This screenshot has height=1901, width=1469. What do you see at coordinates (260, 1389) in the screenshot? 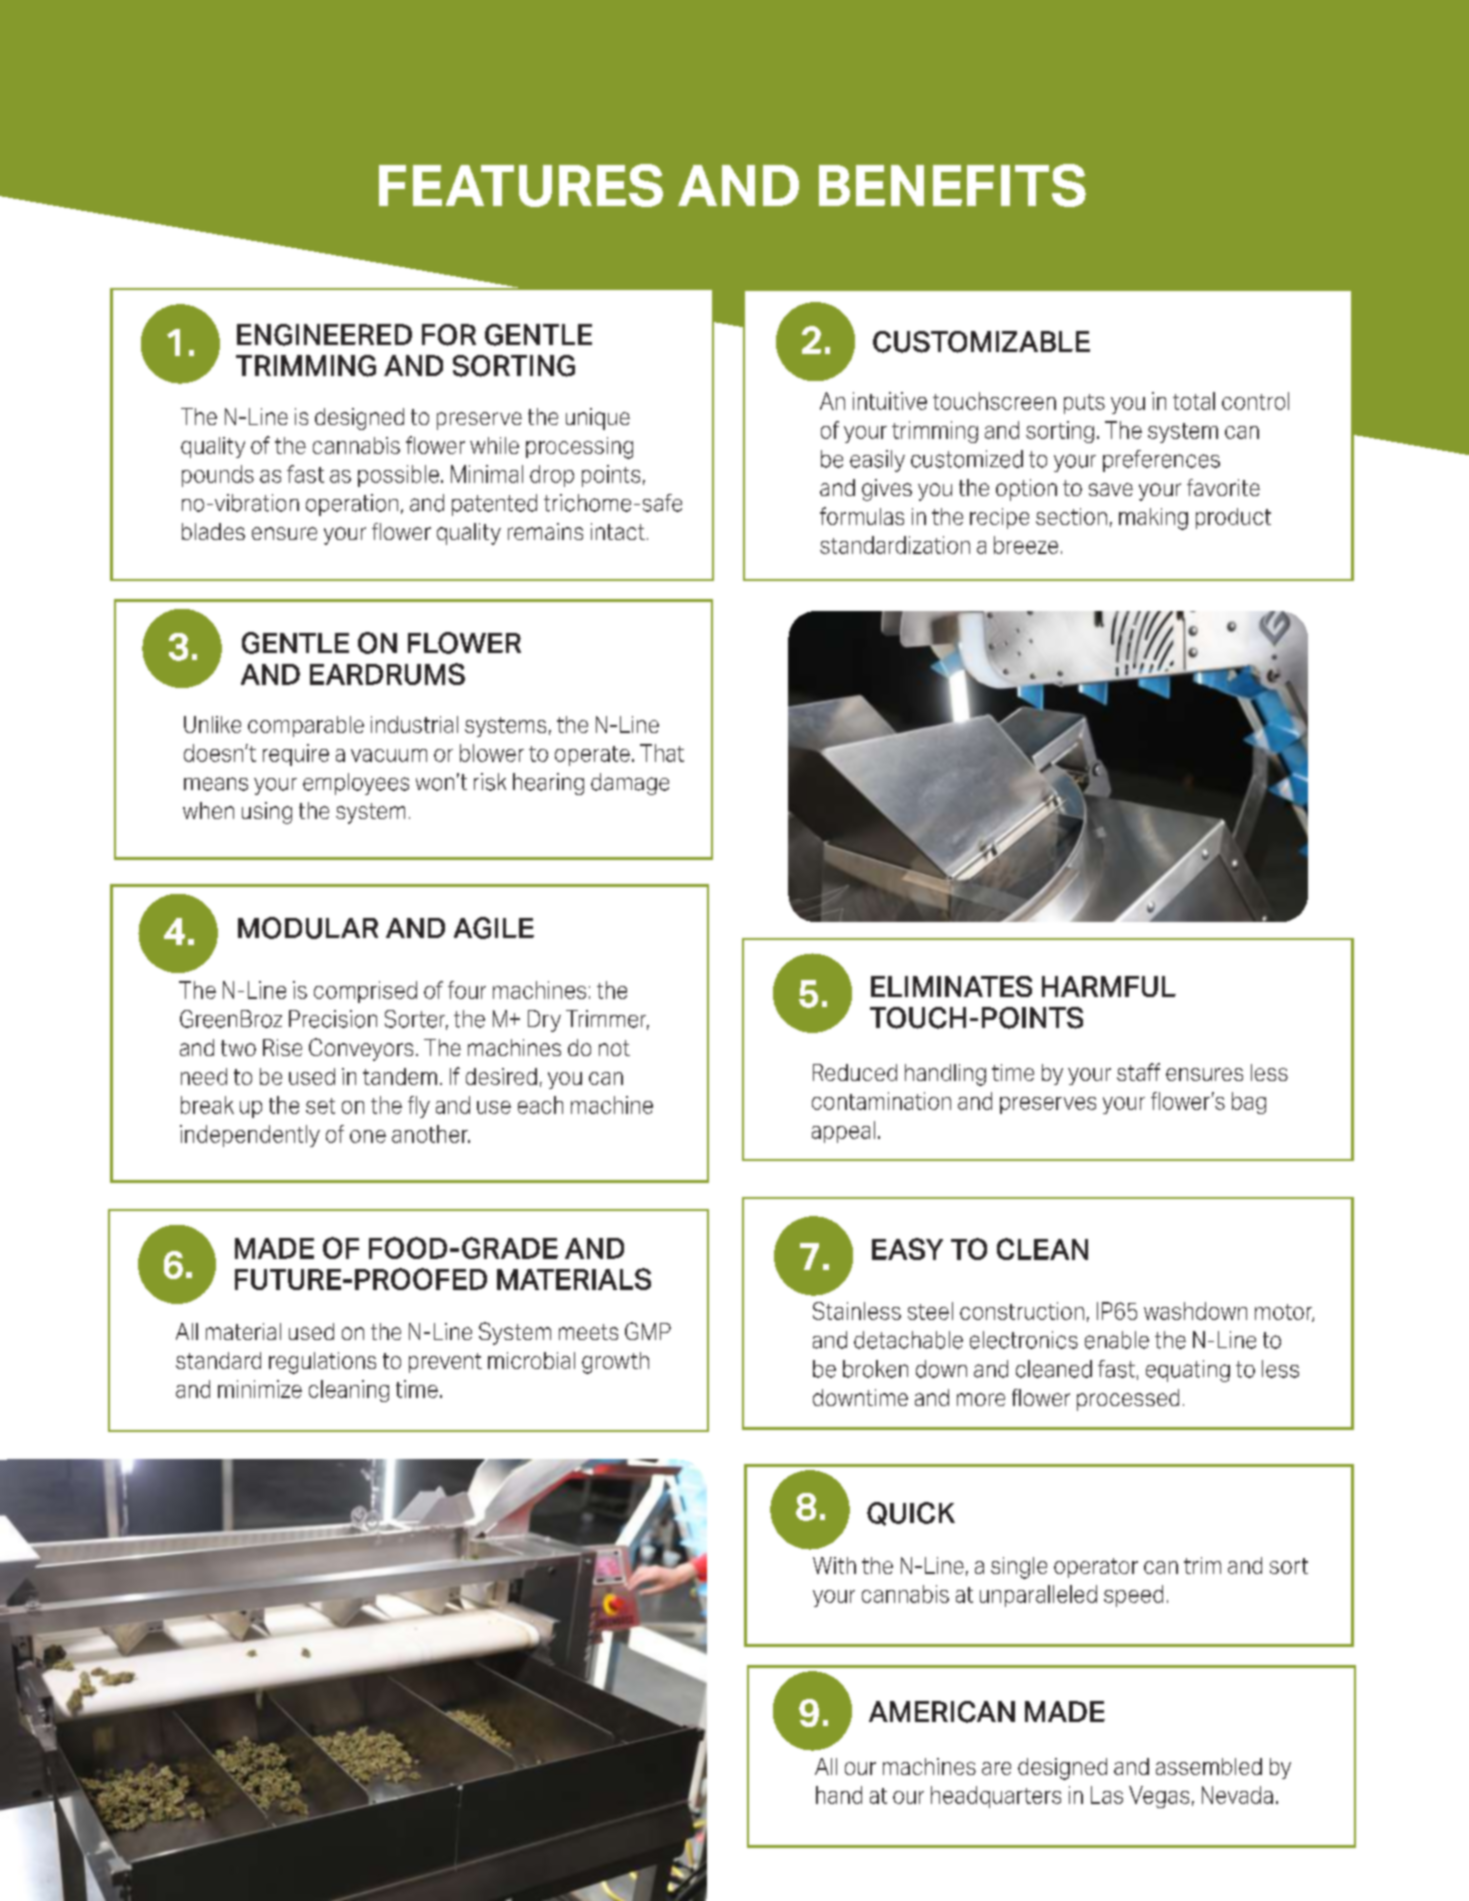
I see `minimize` at bounding box center [260, 1389].
